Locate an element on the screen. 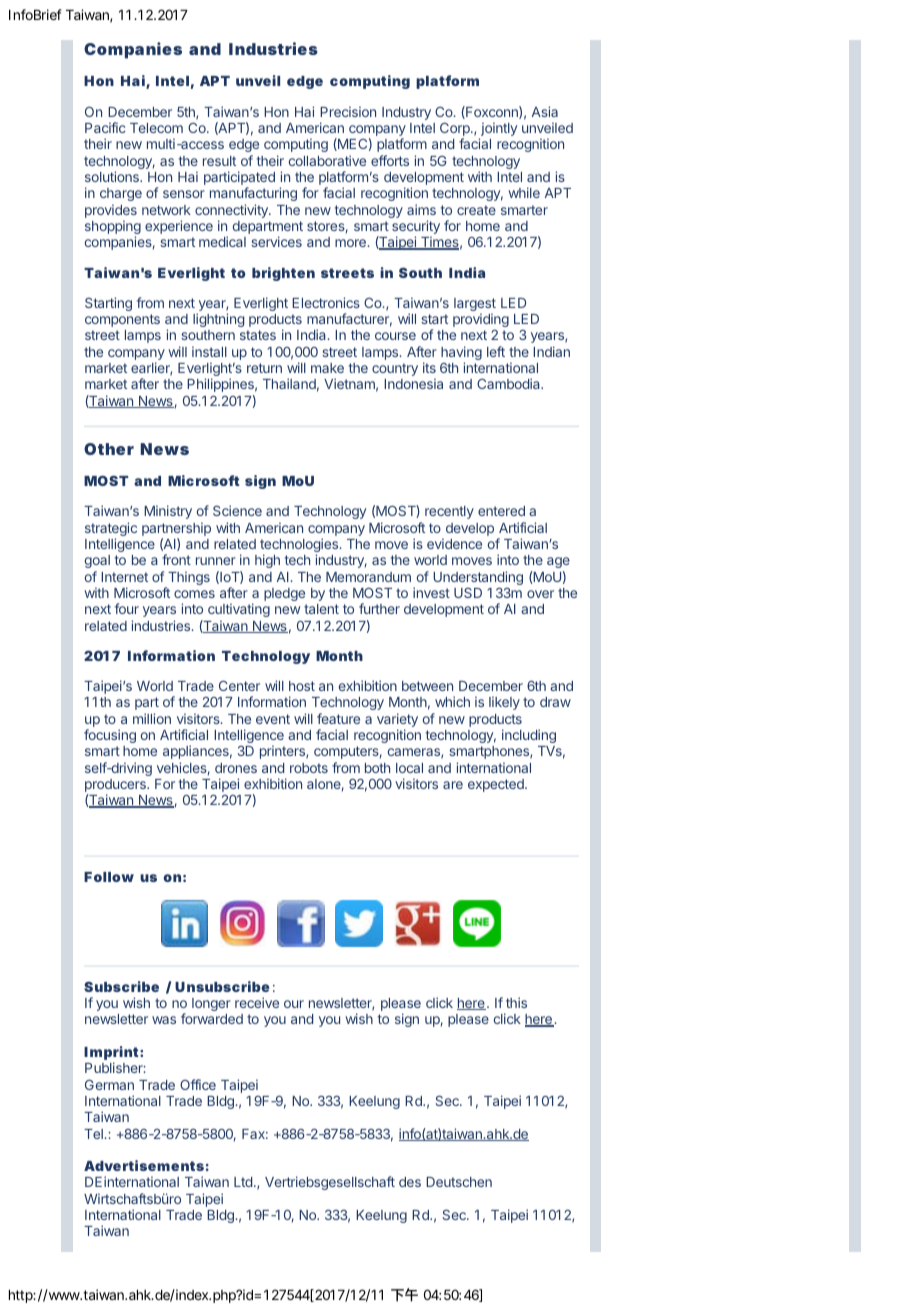 The image size is (924, 1308). collaborative is located at coordinates (327, 160).
